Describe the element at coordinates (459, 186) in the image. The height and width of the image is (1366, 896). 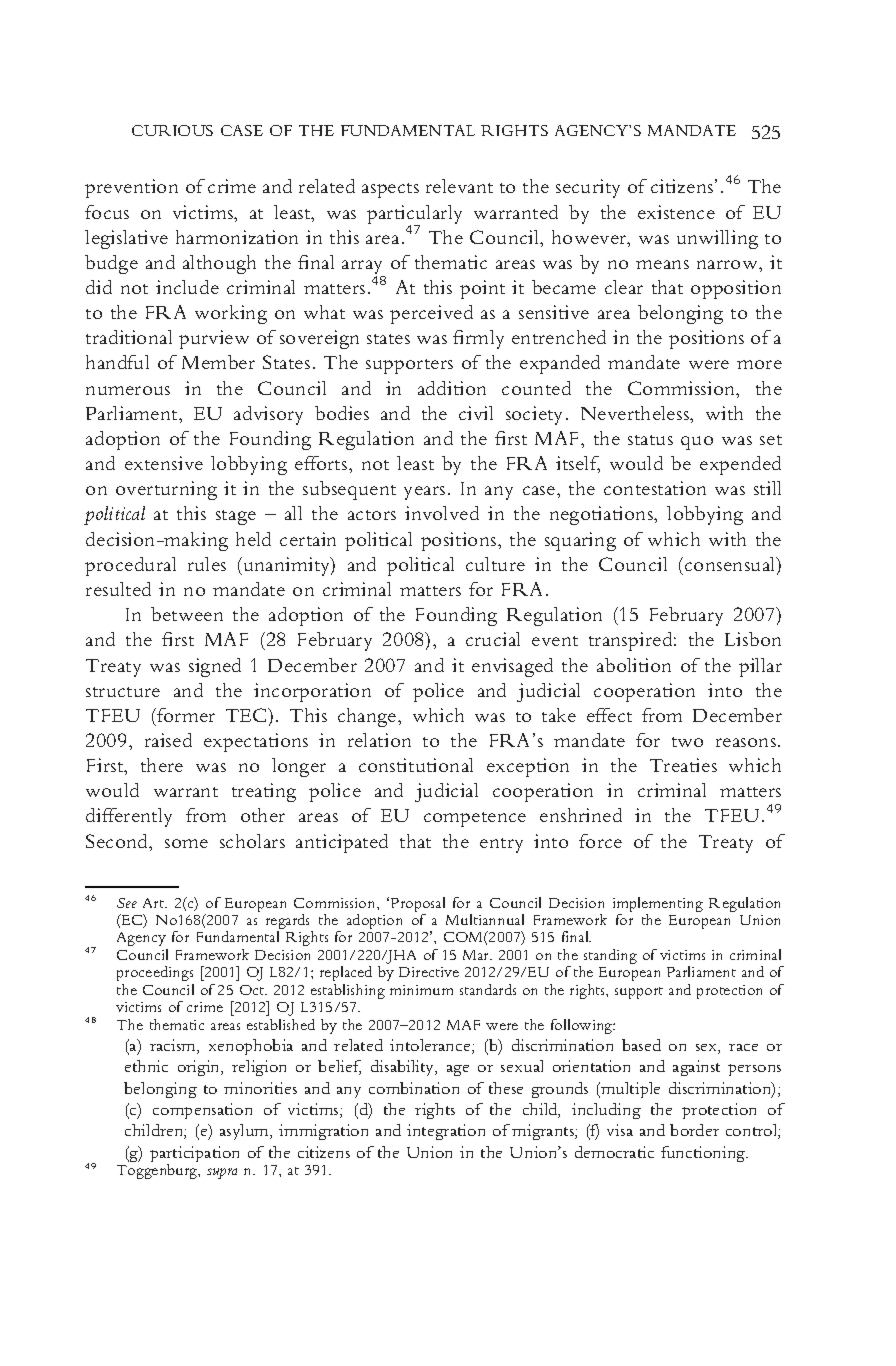
I see `relevant` at that location.
